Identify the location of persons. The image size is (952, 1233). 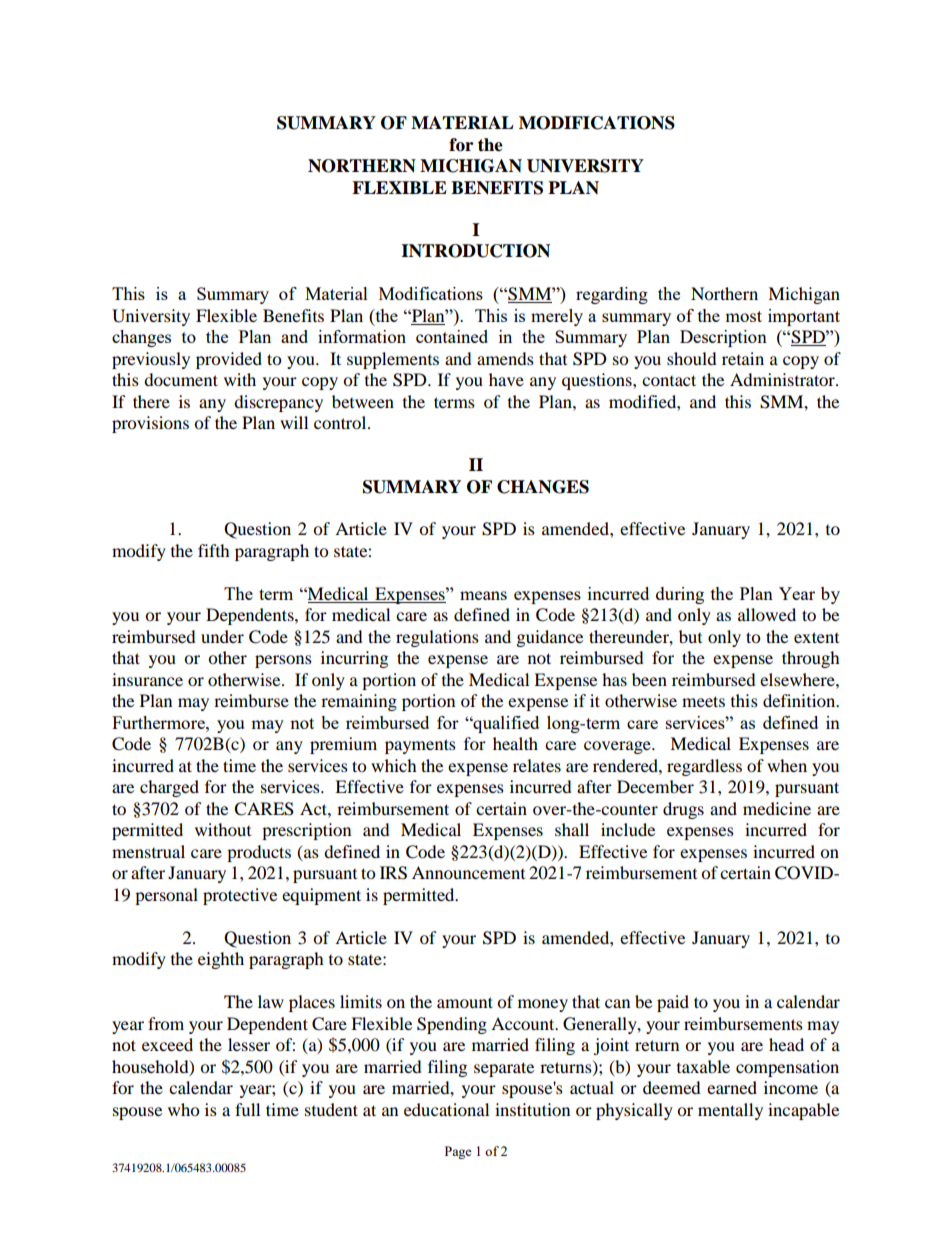
(283, 661).
